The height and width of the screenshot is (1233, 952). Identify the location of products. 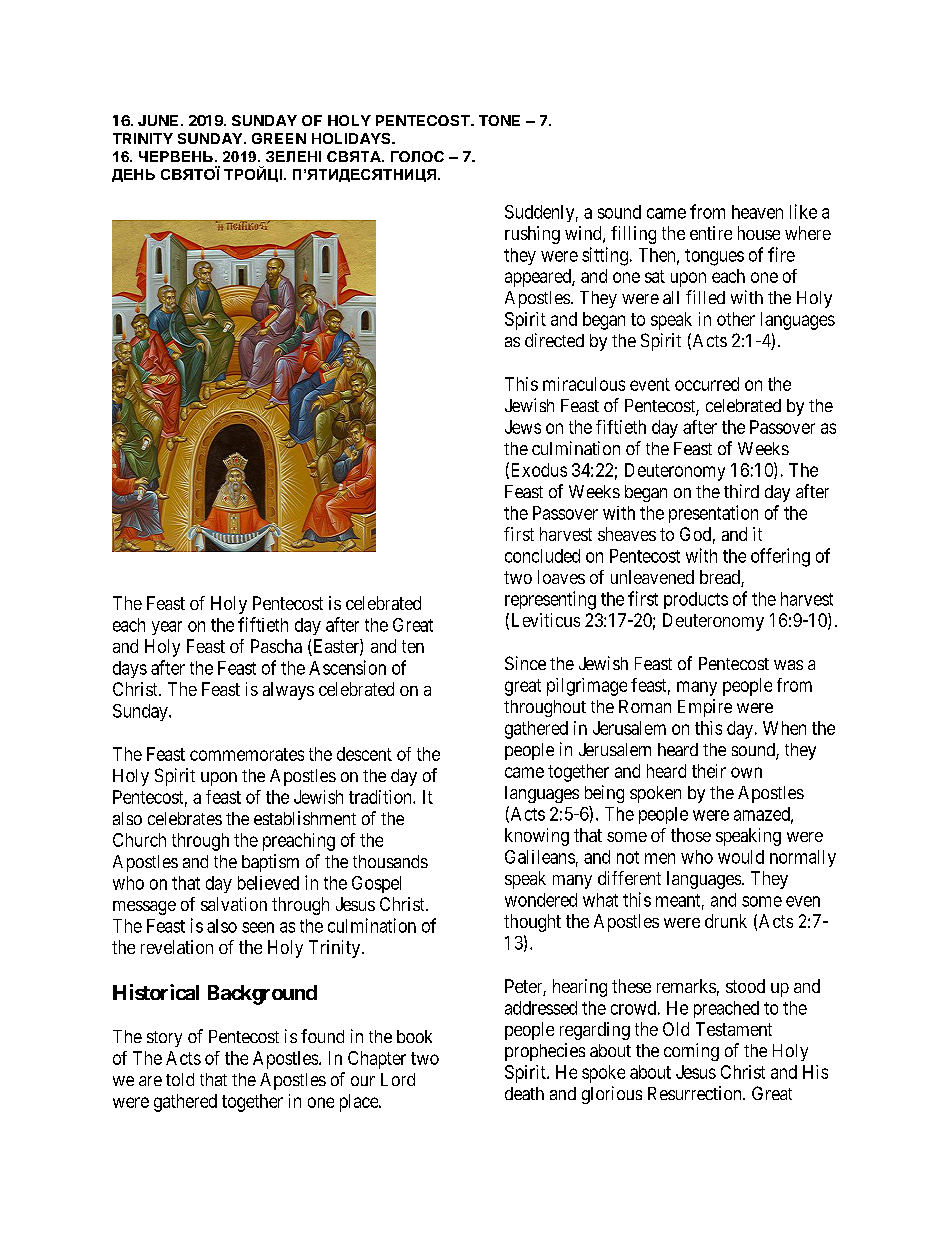
(696, 600).
